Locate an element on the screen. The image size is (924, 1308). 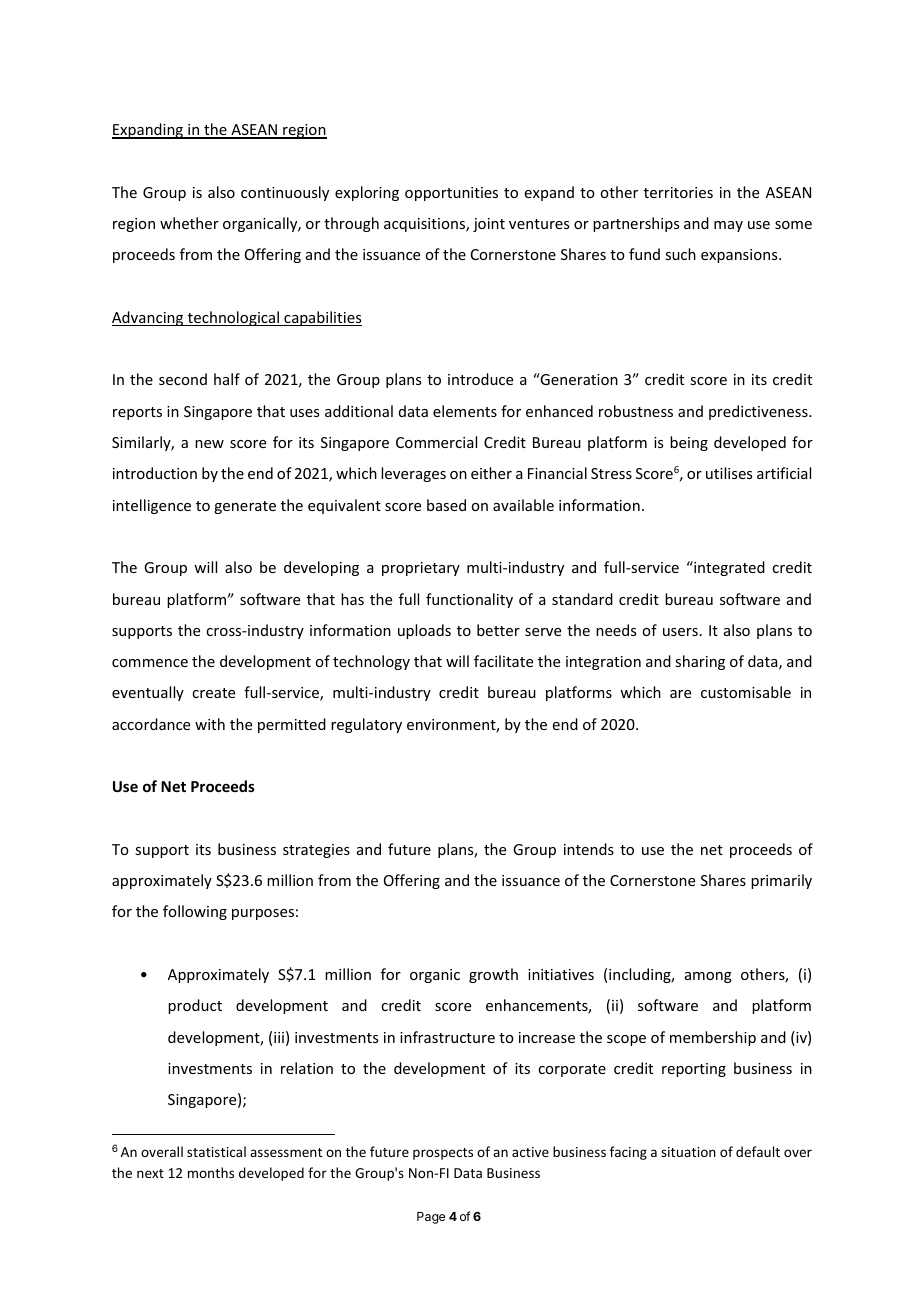
whether is located at coordinates (189, 223).
